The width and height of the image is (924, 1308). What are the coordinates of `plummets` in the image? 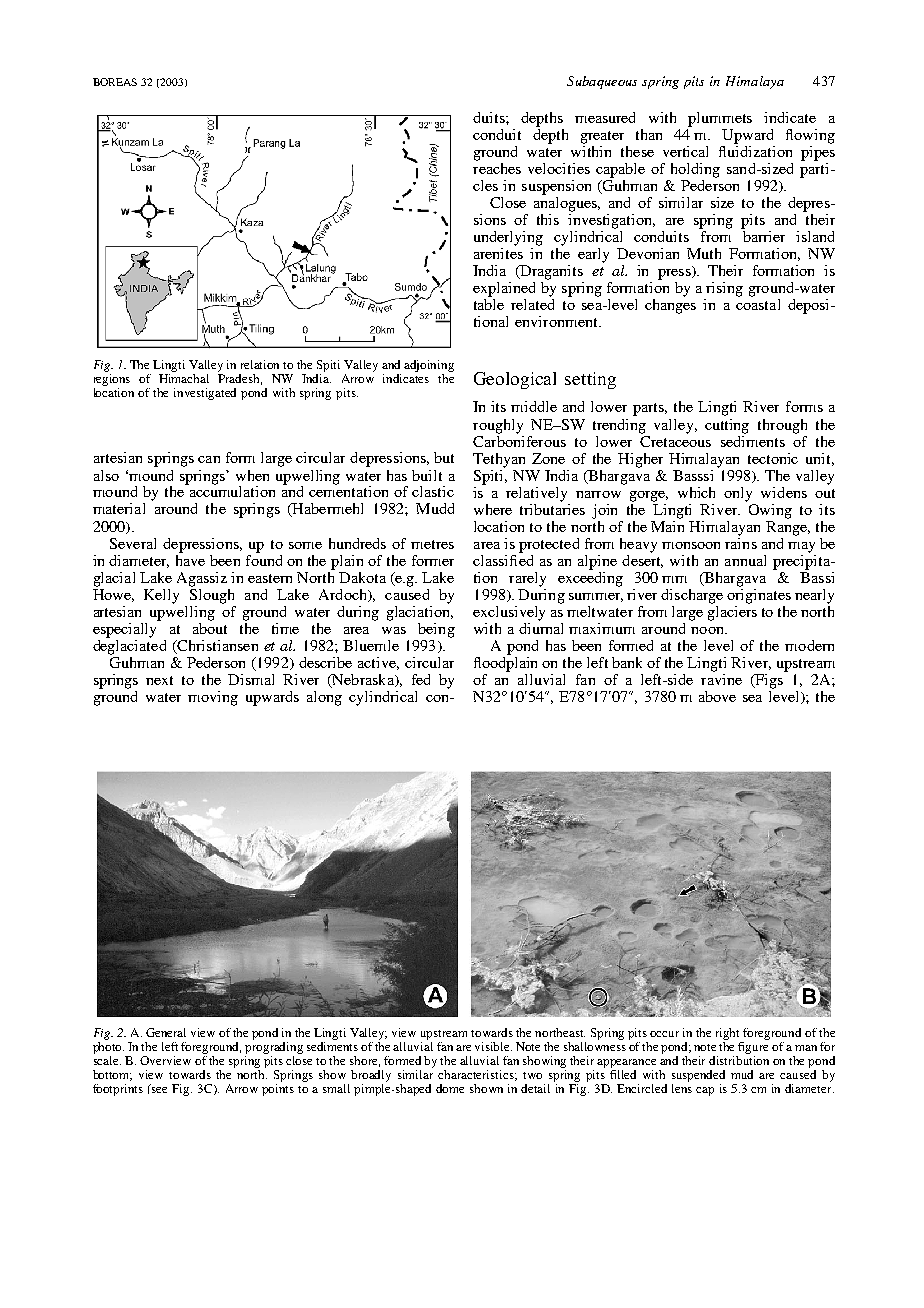 It's located at (720, 119).
